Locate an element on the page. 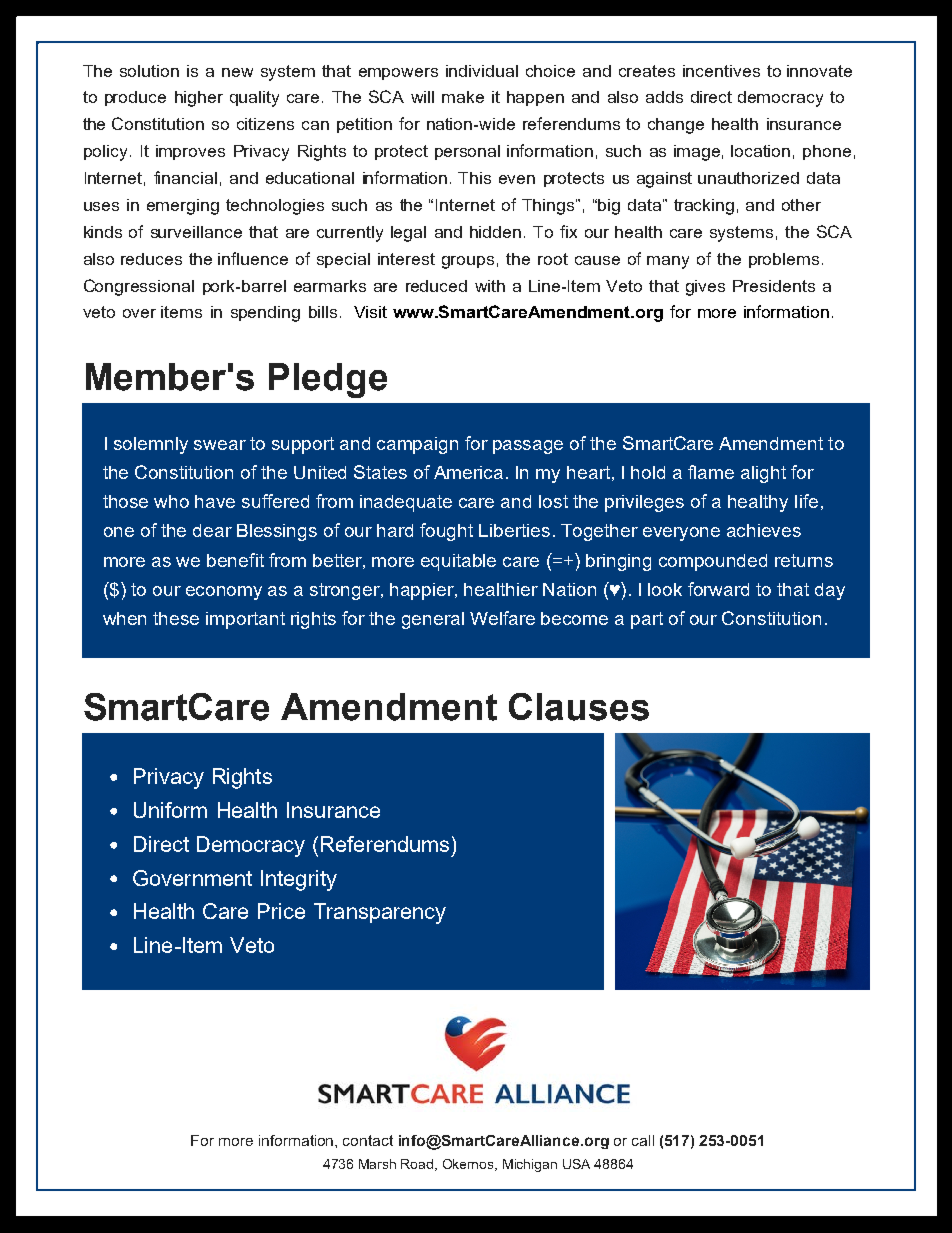 Image resolution: width=952 pixels, height=1233 pixels. swear is located at coordinates (220, 445).
